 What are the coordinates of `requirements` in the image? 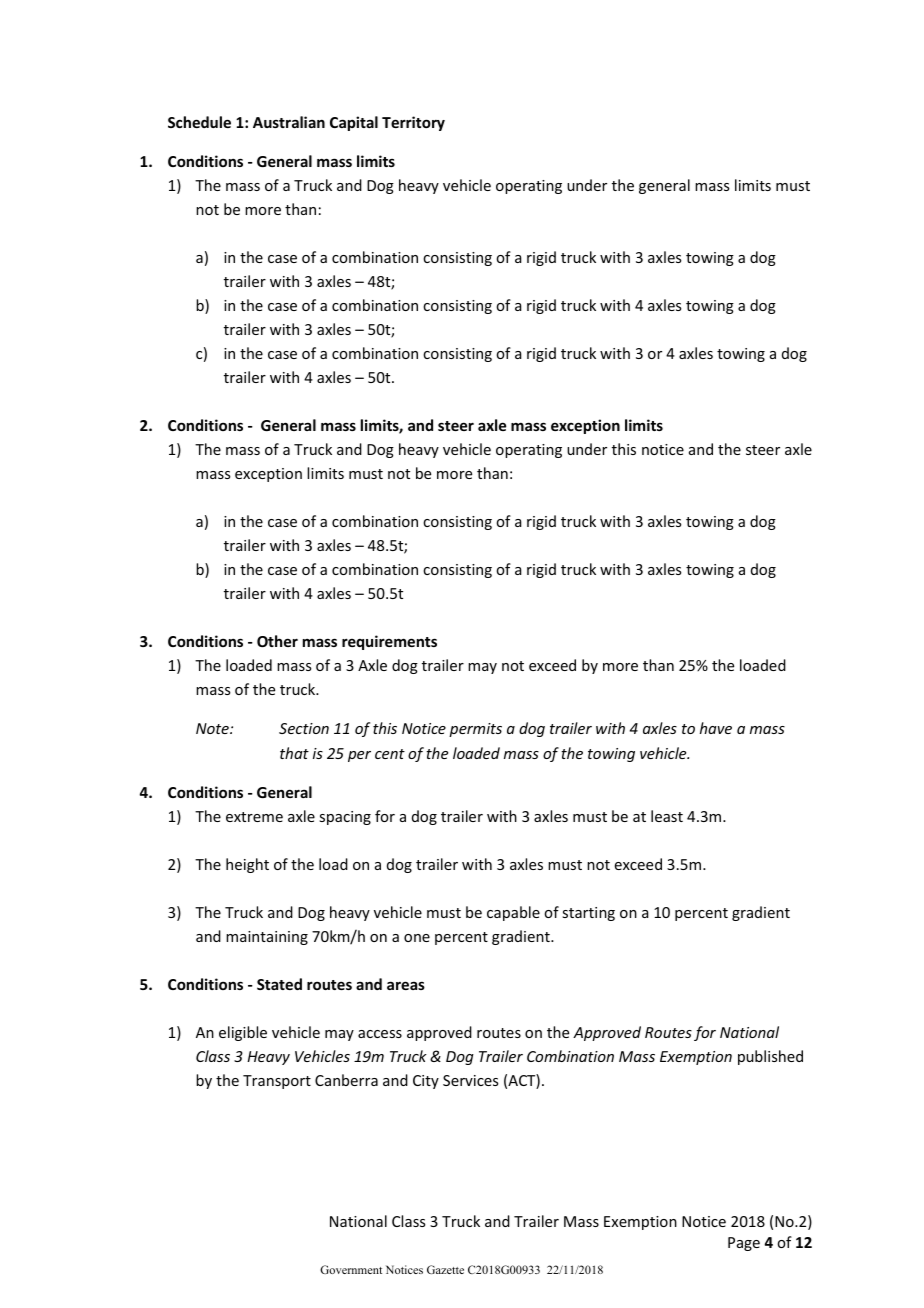 It's located at (389, 642).
